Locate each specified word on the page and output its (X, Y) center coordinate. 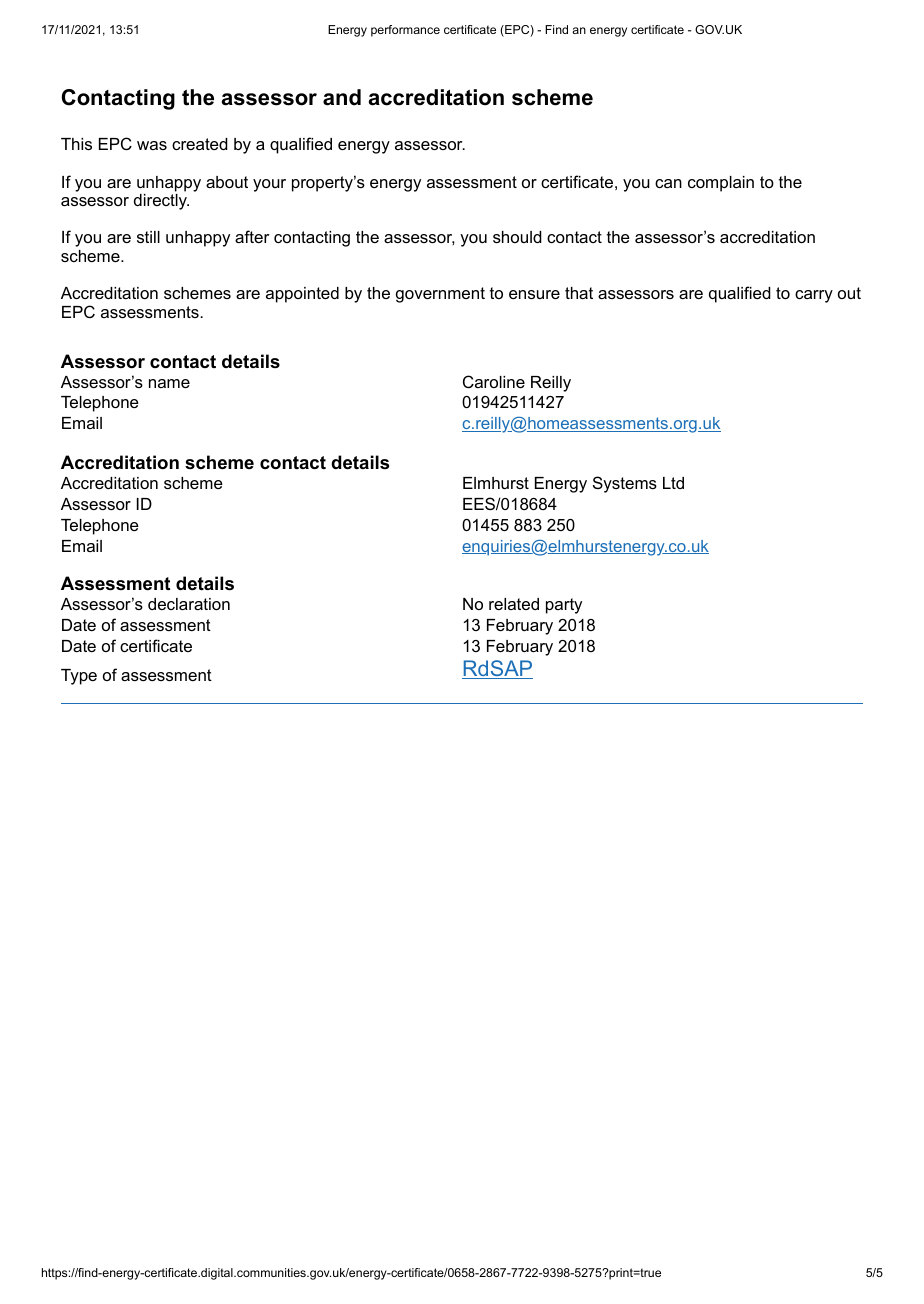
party (564, 606)
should (517, 237)
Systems (625, 484)
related (514, 604)
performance (405, 31)
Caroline (494, 381)
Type (79, 677)
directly (161, 202)
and (342, 97)
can (668, 183)
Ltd (673, 483)
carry (814, 296)
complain (721, 184)
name (169, 383)
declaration (189, 604)
